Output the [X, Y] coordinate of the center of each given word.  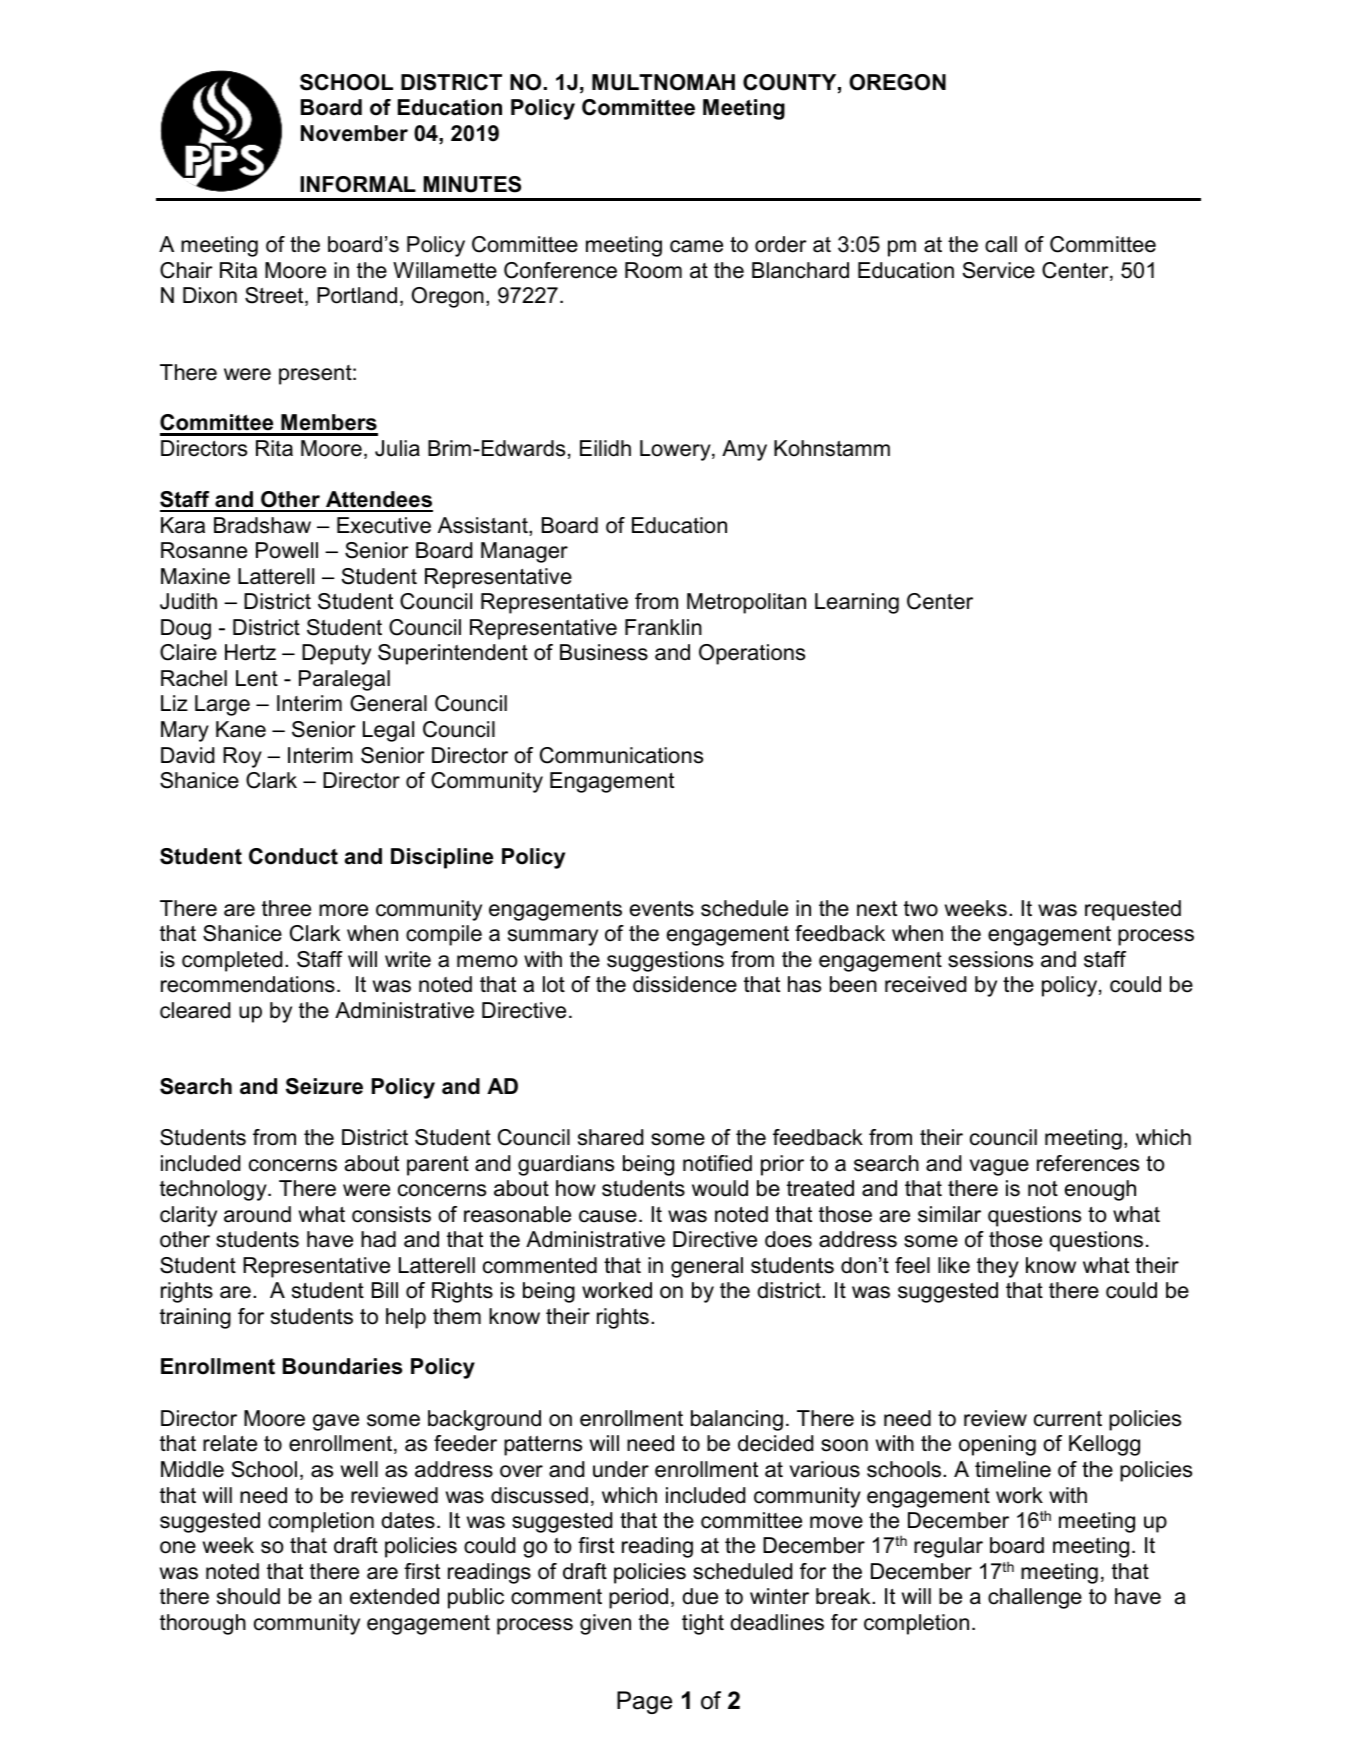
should [248, 1596]
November [354, 133]
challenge [1035, 1598]
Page [644, 1702]
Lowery [676, 450]
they [998, 1267]
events [662, 909]
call [1001, 244]
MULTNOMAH [663, 82]
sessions [990, 959]
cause [608, 1216]
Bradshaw [262, 525]
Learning [857, 603]
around [257, 1214]
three [286, 908]
